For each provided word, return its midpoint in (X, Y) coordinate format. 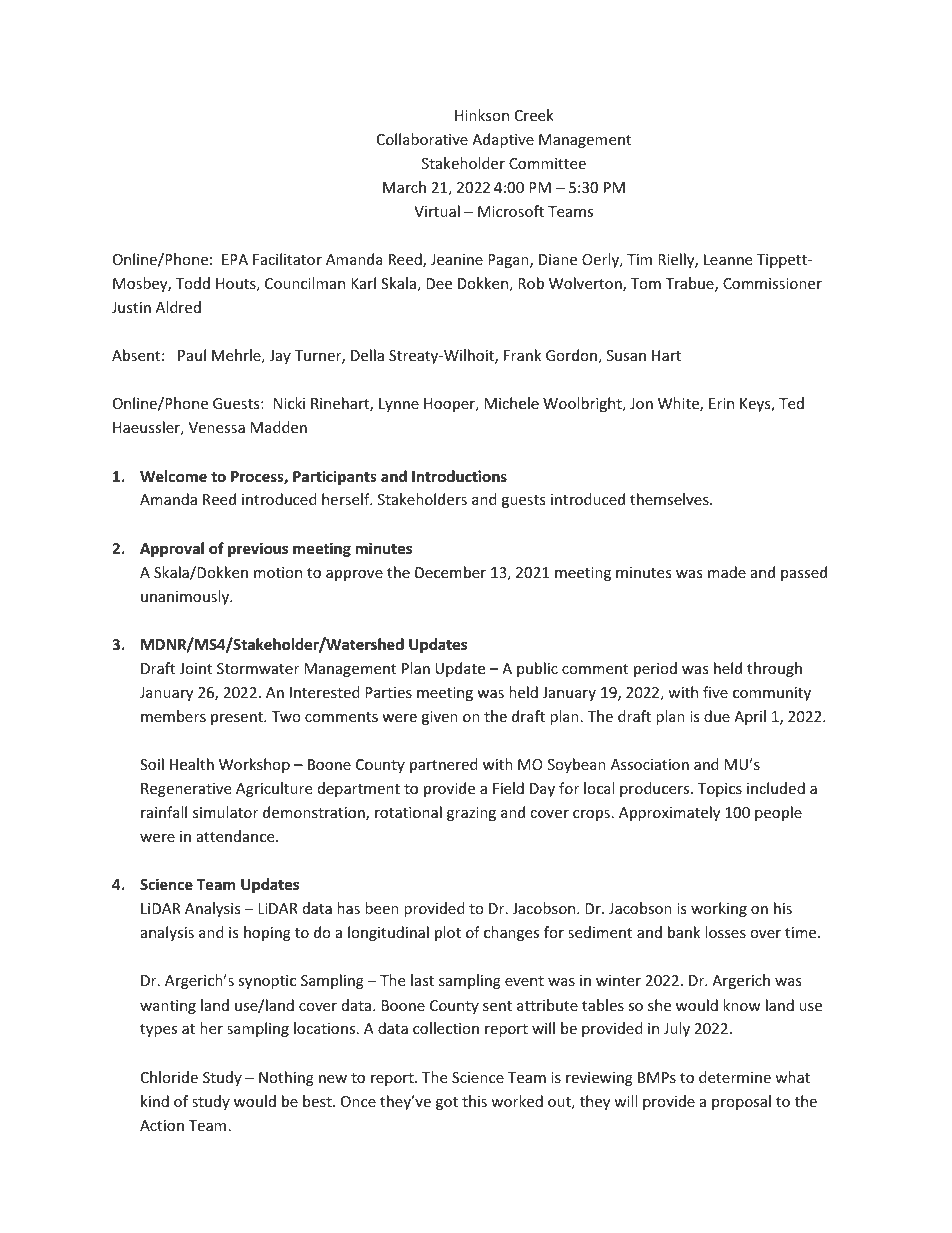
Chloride (169, 1077)
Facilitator (287, 259)
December (450, 572)
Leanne (728, 259)
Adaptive (503, 140)
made (727, 572)
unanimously (186, 597)
